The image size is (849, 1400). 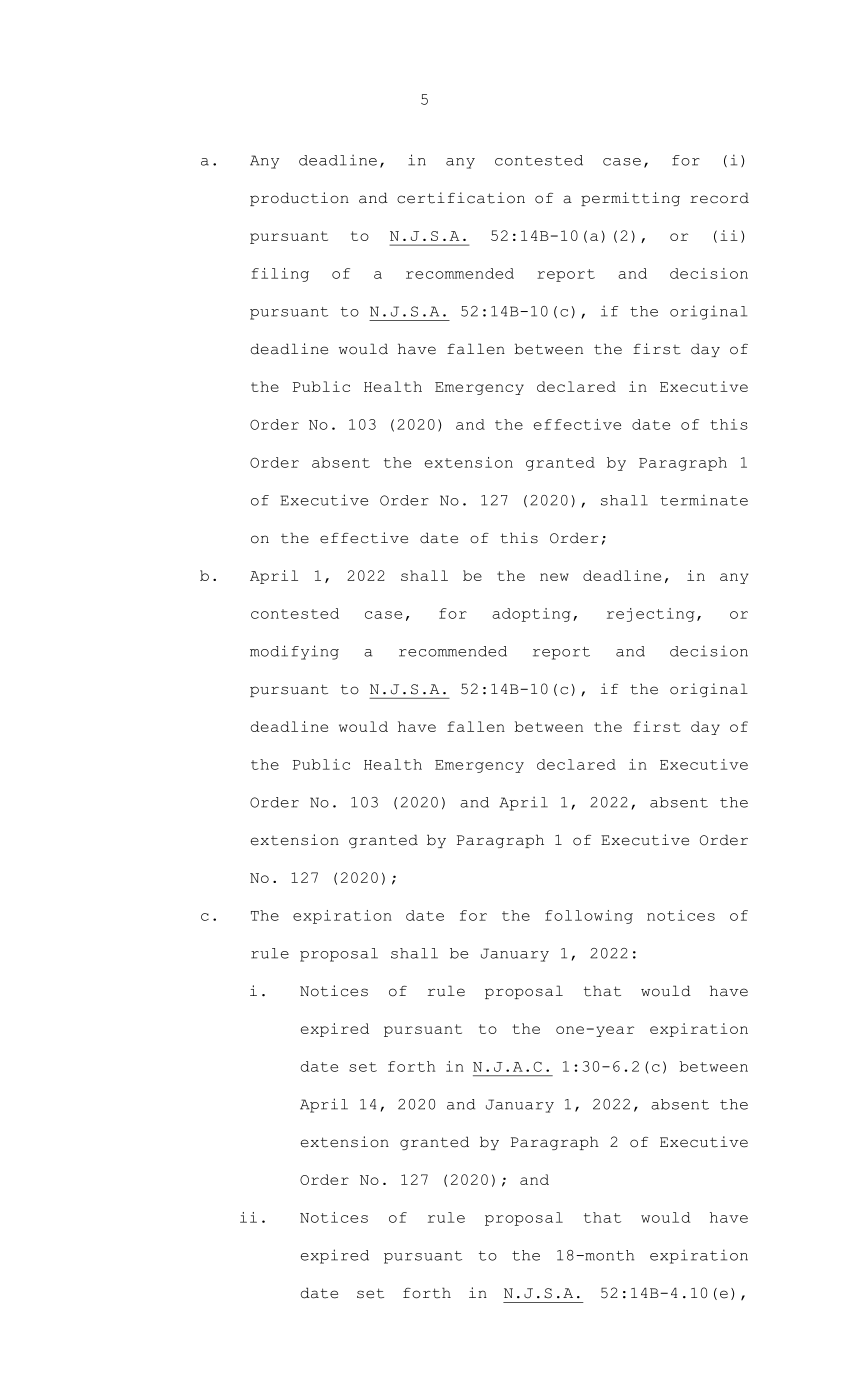 I want to click on following, so click(x=589, y=917).
